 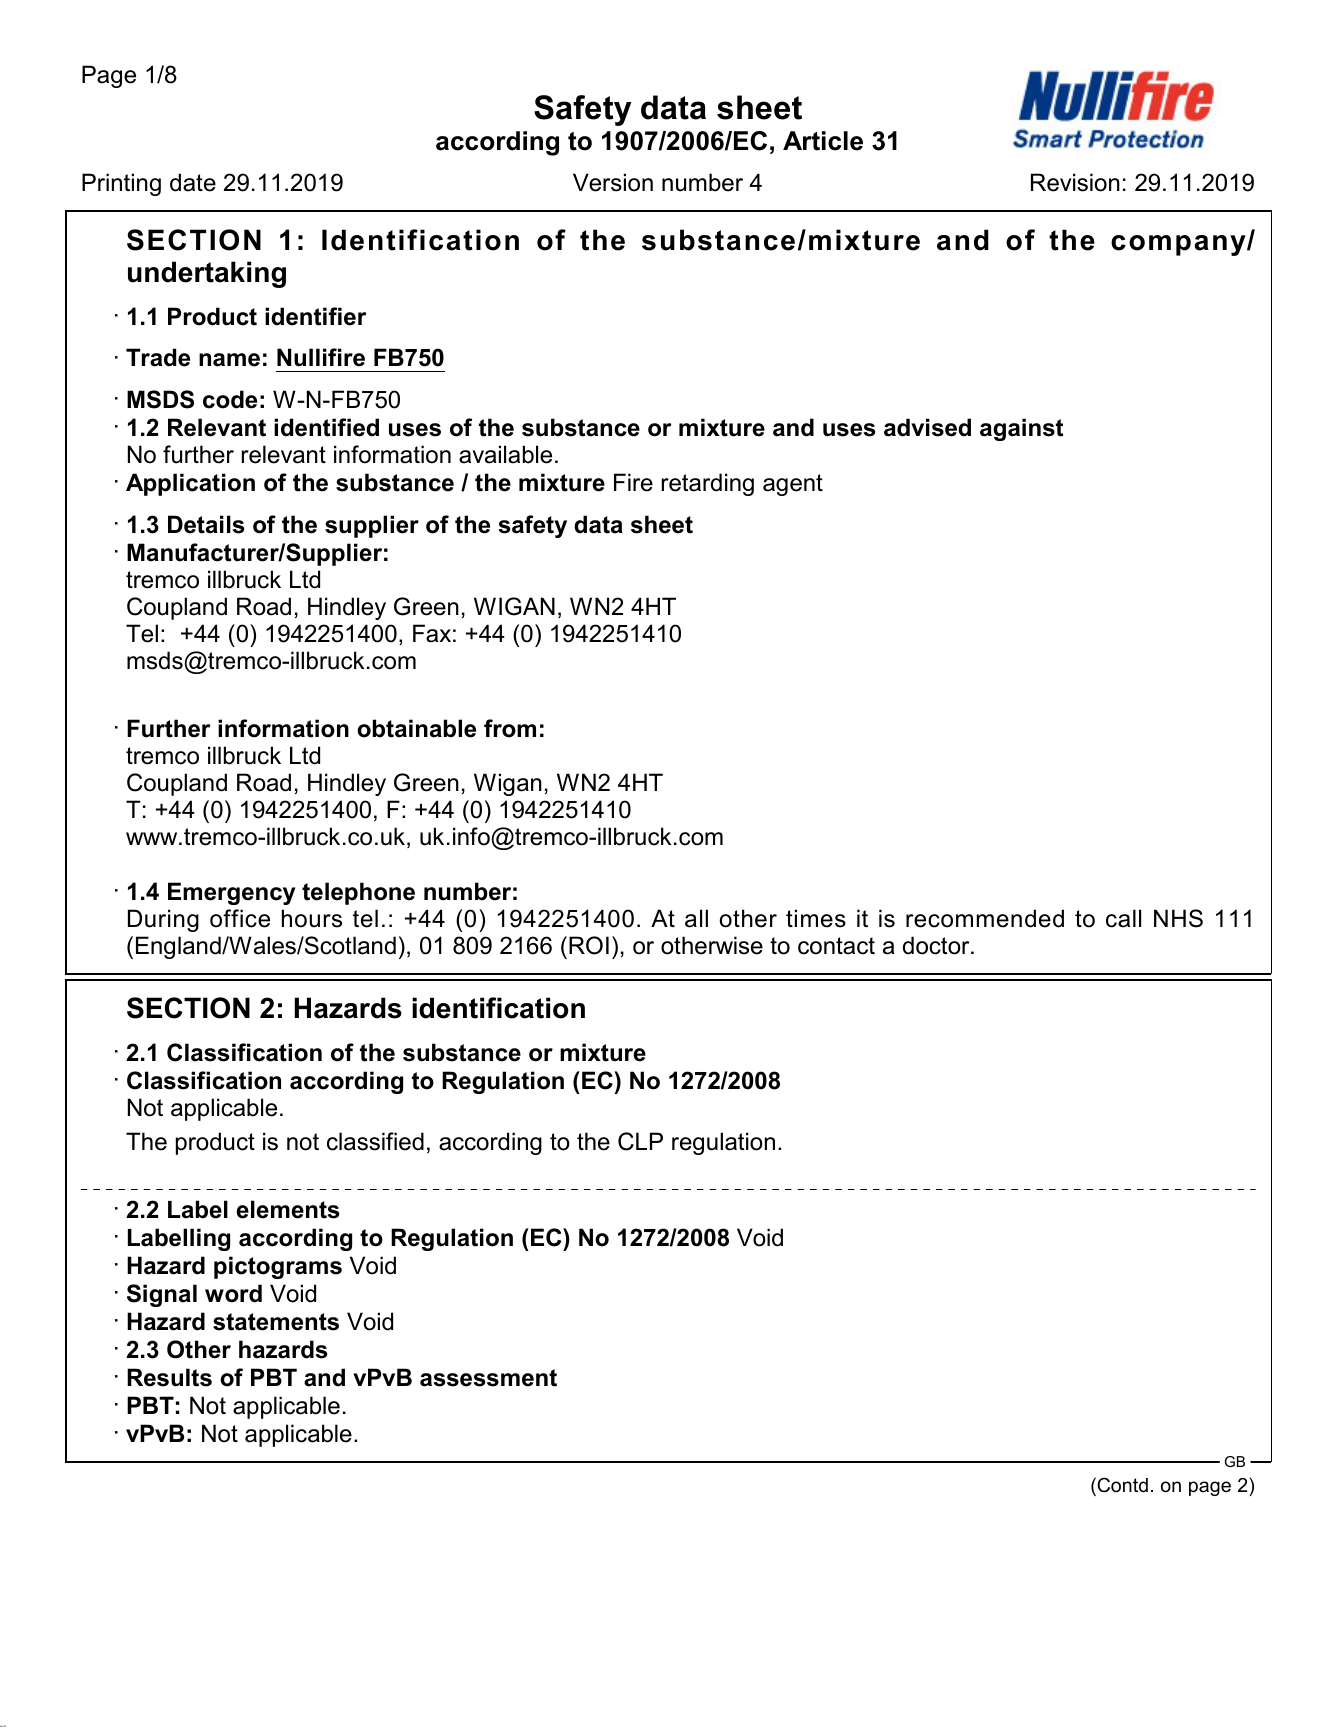 I want to click on Revision, so click(x=1075, y=182).
